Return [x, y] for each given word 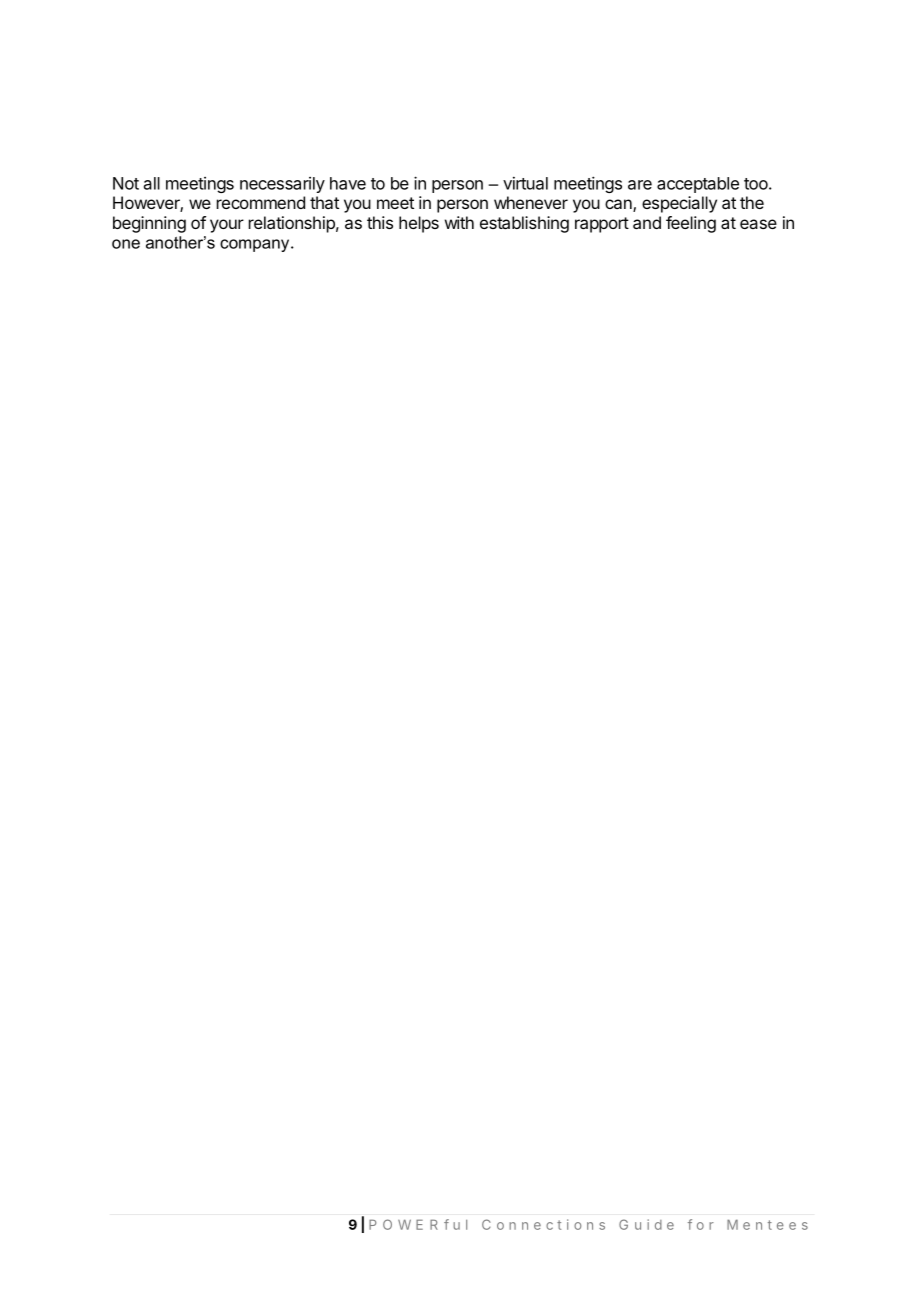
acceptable [698, 185]
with [459, 222]
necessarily [282, 185]
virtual [525, 183]
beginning [149, 224]
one [126, 244]
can [619, 205]
